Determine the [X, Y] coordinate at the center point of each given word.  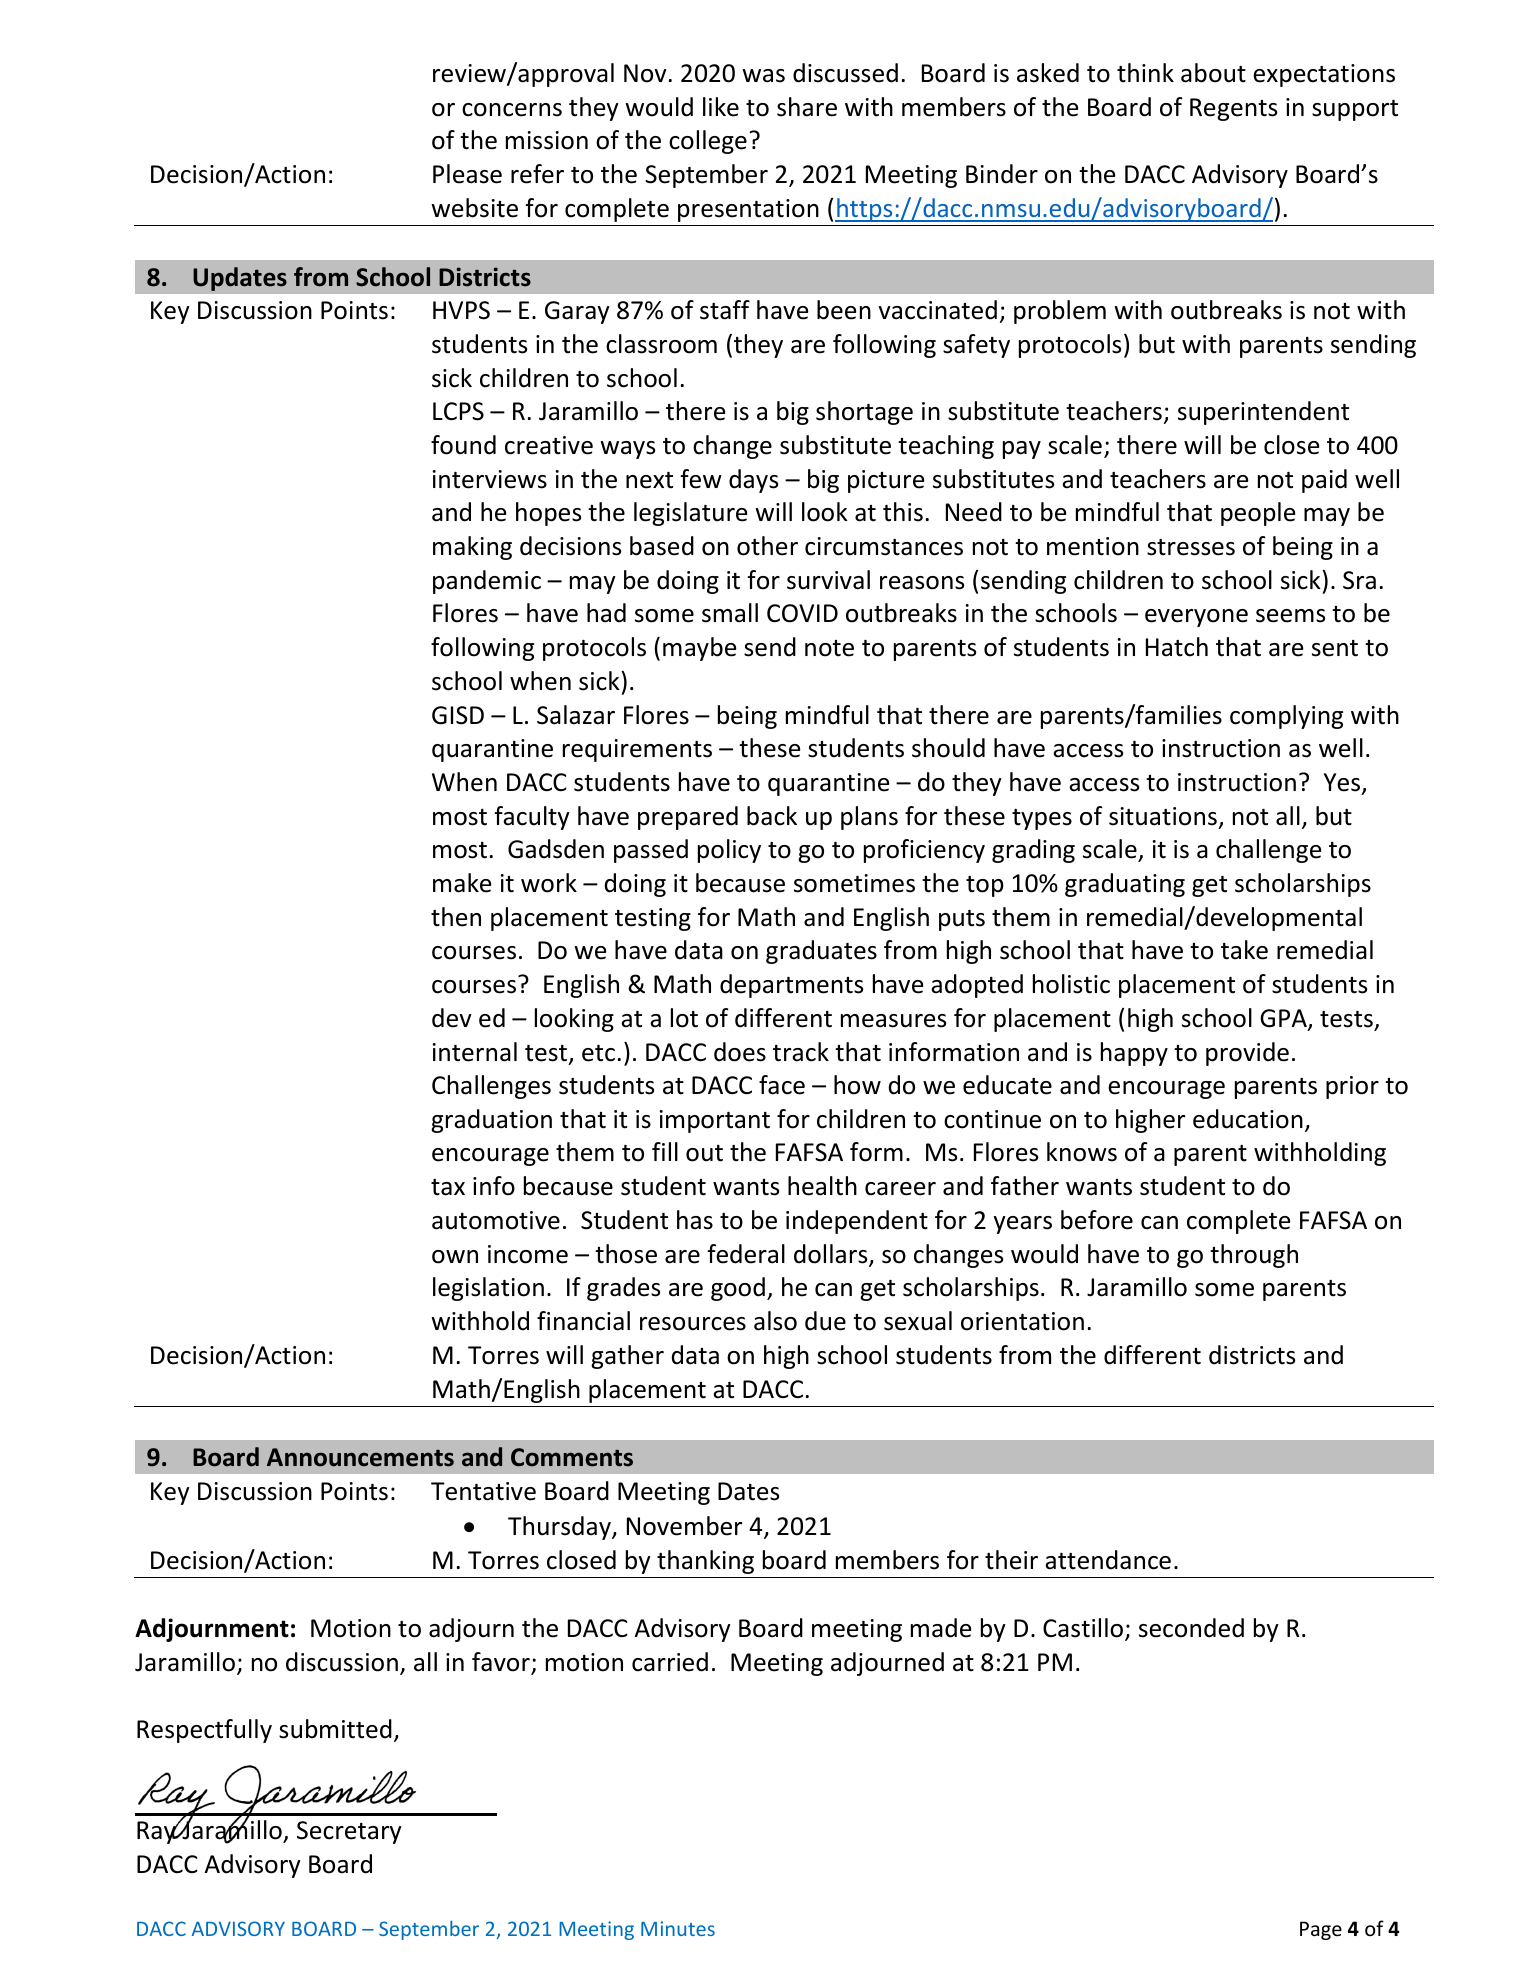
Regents [1233, 109]
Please [467, 174]
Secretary [349, 1832]
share [807, 107]
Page [1321, 1930]
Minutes [678, 1928]
